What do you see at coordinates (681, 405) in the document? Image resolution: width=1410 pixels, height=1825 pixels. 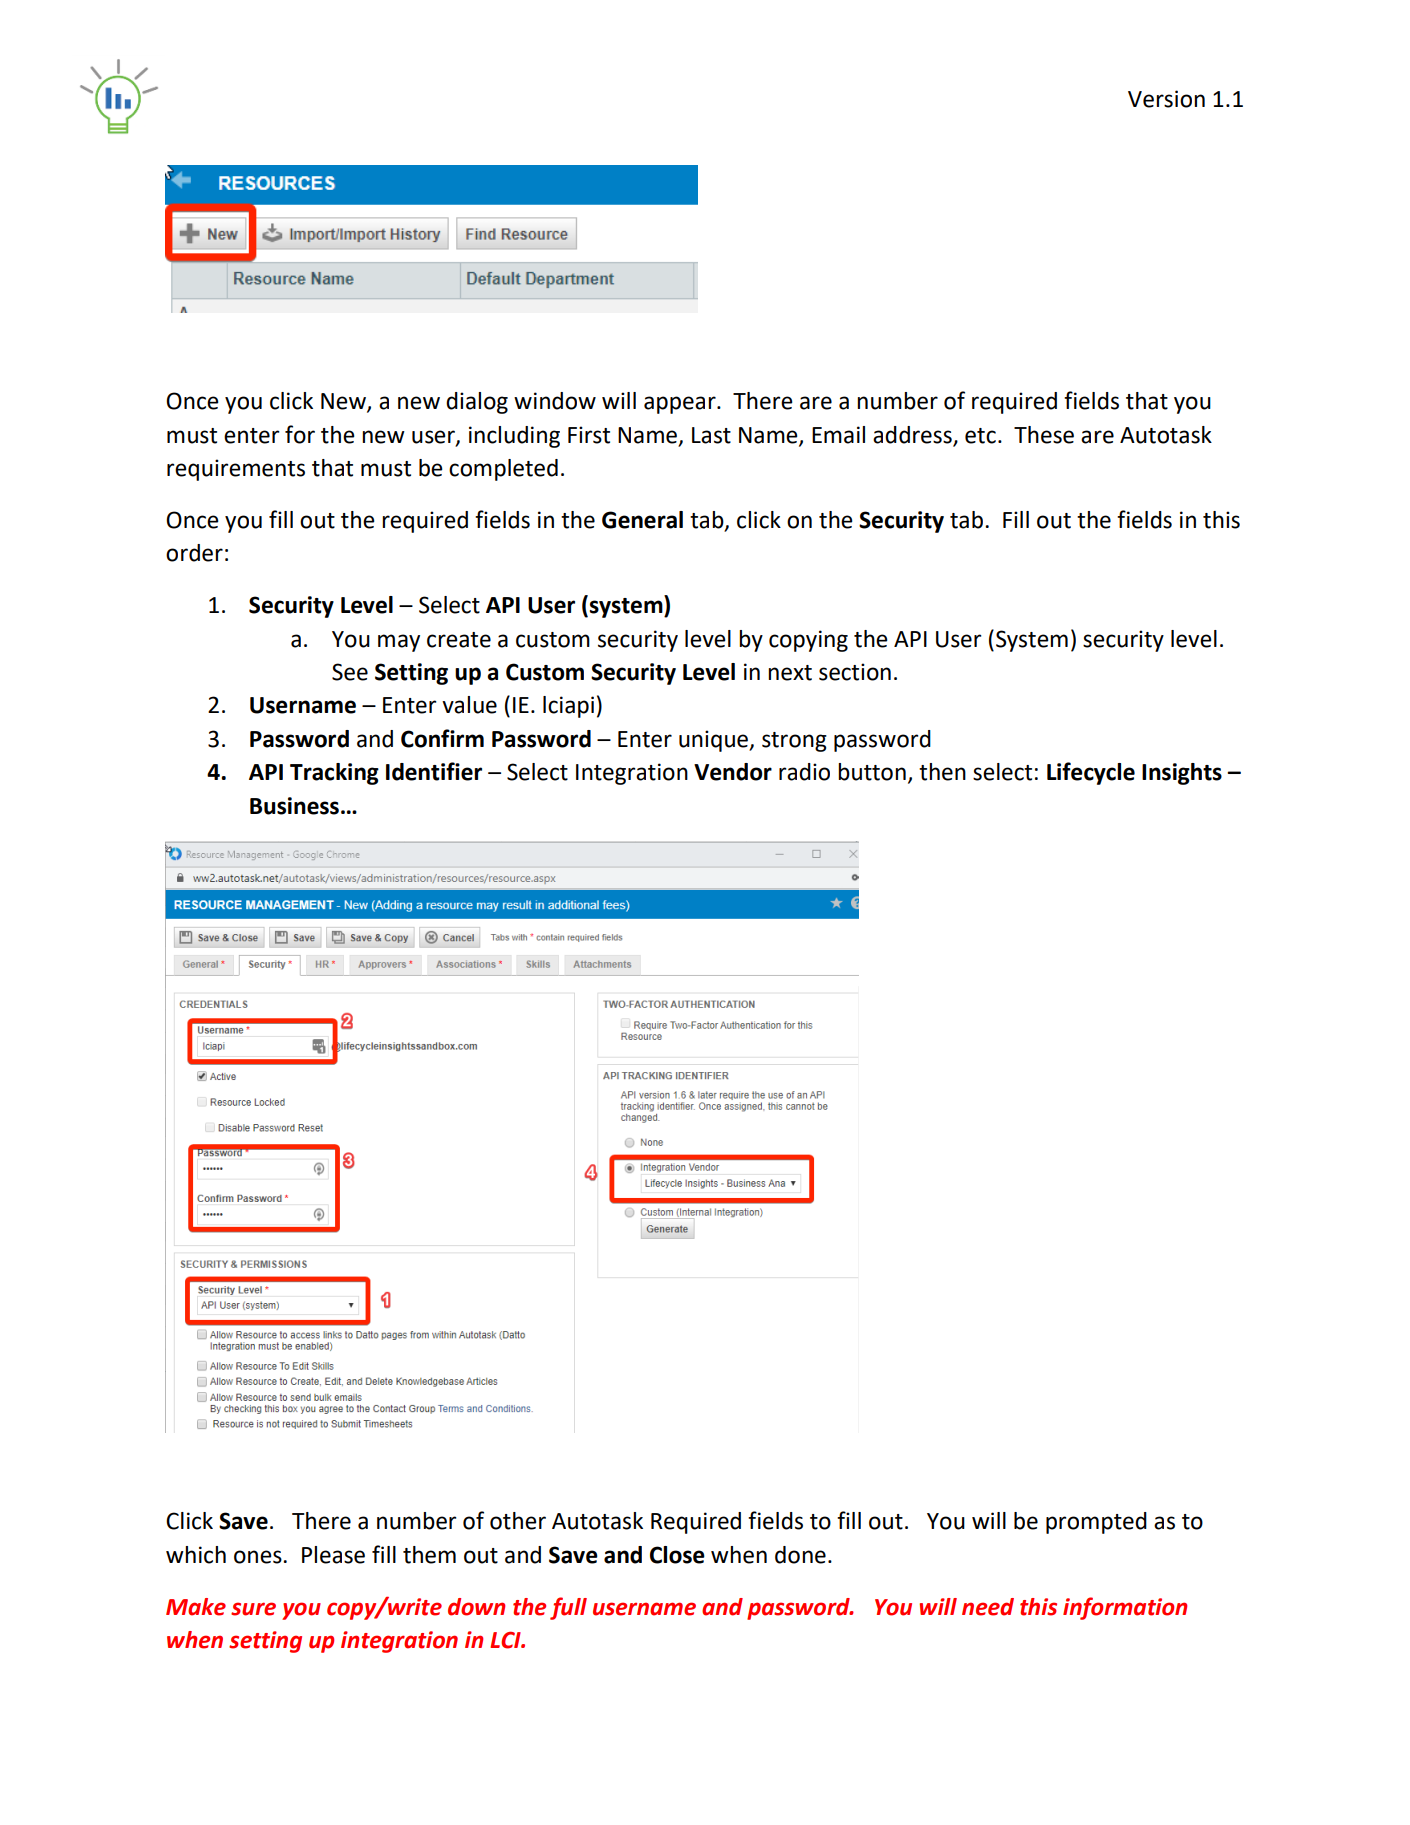 I see `appear` at bounding box center [681, 405].
